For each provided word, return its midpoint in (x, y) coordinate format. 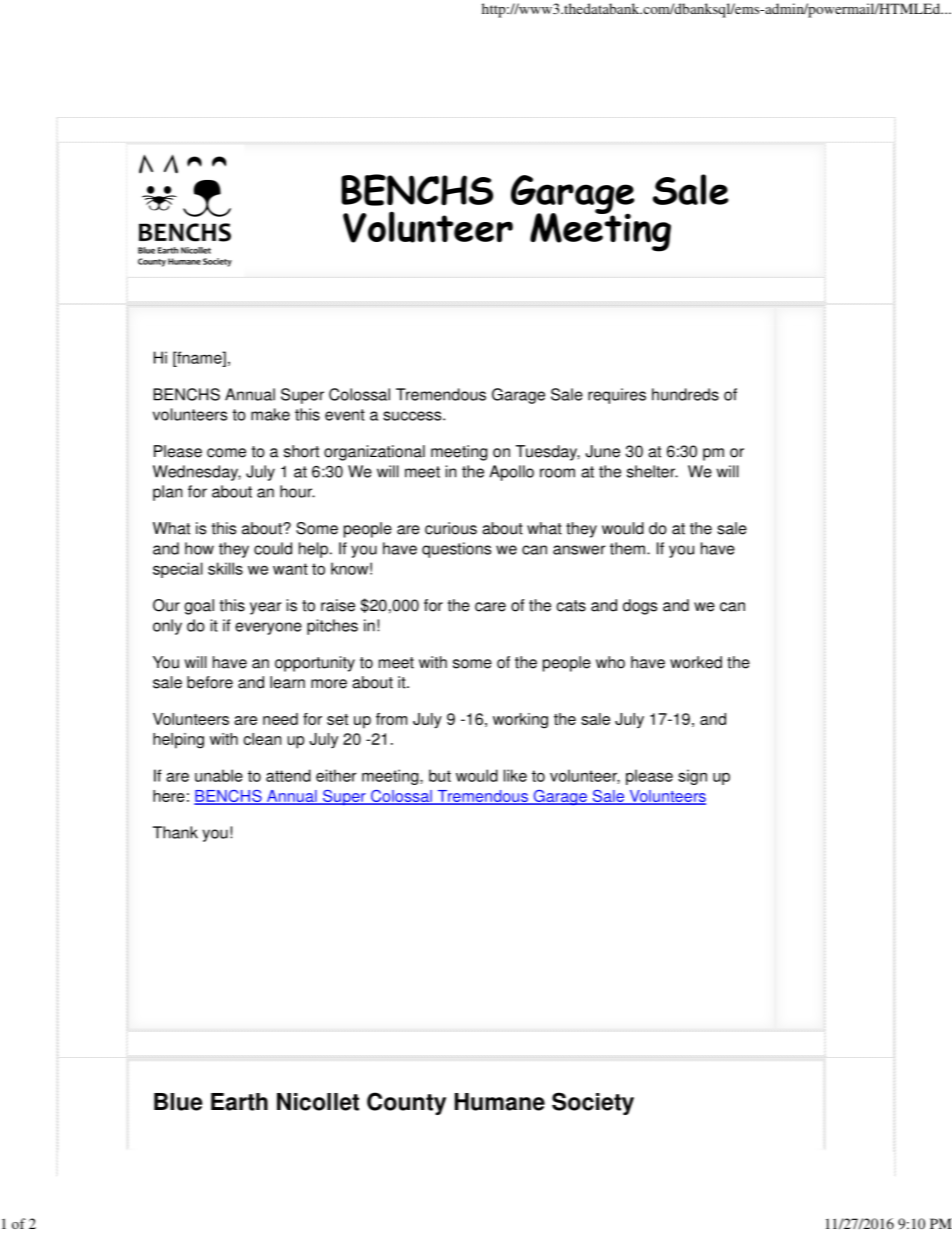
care (490, 607)
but (440, 775)
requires (617, 396)
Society (593, 1103)
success (413, 416)
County (406, 1103)
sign (692, 777)
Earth (239, 1102)
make (270, 414)
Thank (175, 832)
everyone (268, 628)
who (610, 662)
